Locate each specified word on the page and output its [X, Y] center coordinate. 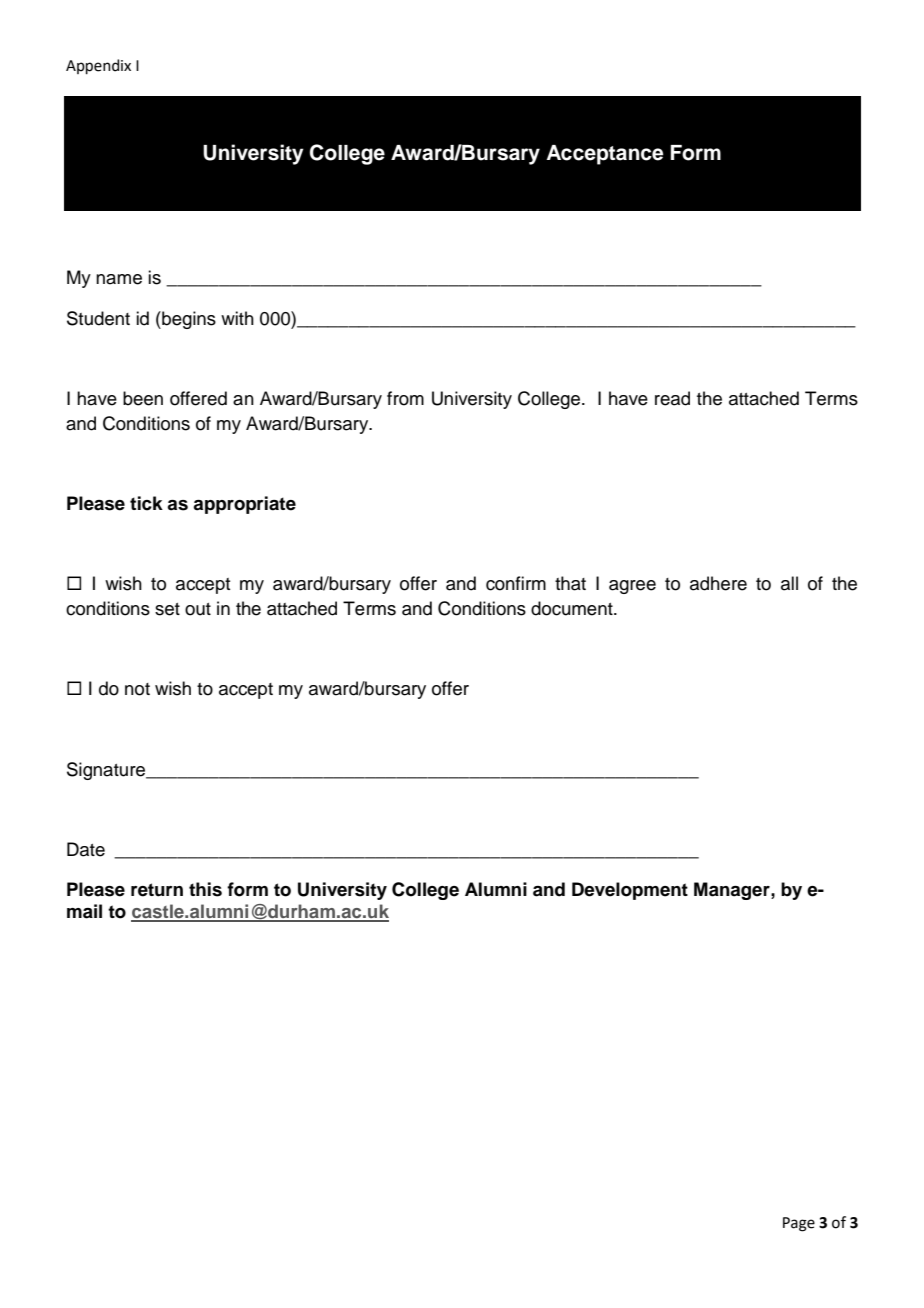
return [157, 890]
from [405, 398]
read [672, 398]
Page [799, 1224]
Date [86, 849]
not [137, 689]
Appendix [98, 67]
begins [188, 320]
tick [146, 503]
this [205, 889]
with [237, 318]
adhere [718, 583]
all [789, 583]
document [573, 608]
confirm [516, 583]
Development [630, 891]
